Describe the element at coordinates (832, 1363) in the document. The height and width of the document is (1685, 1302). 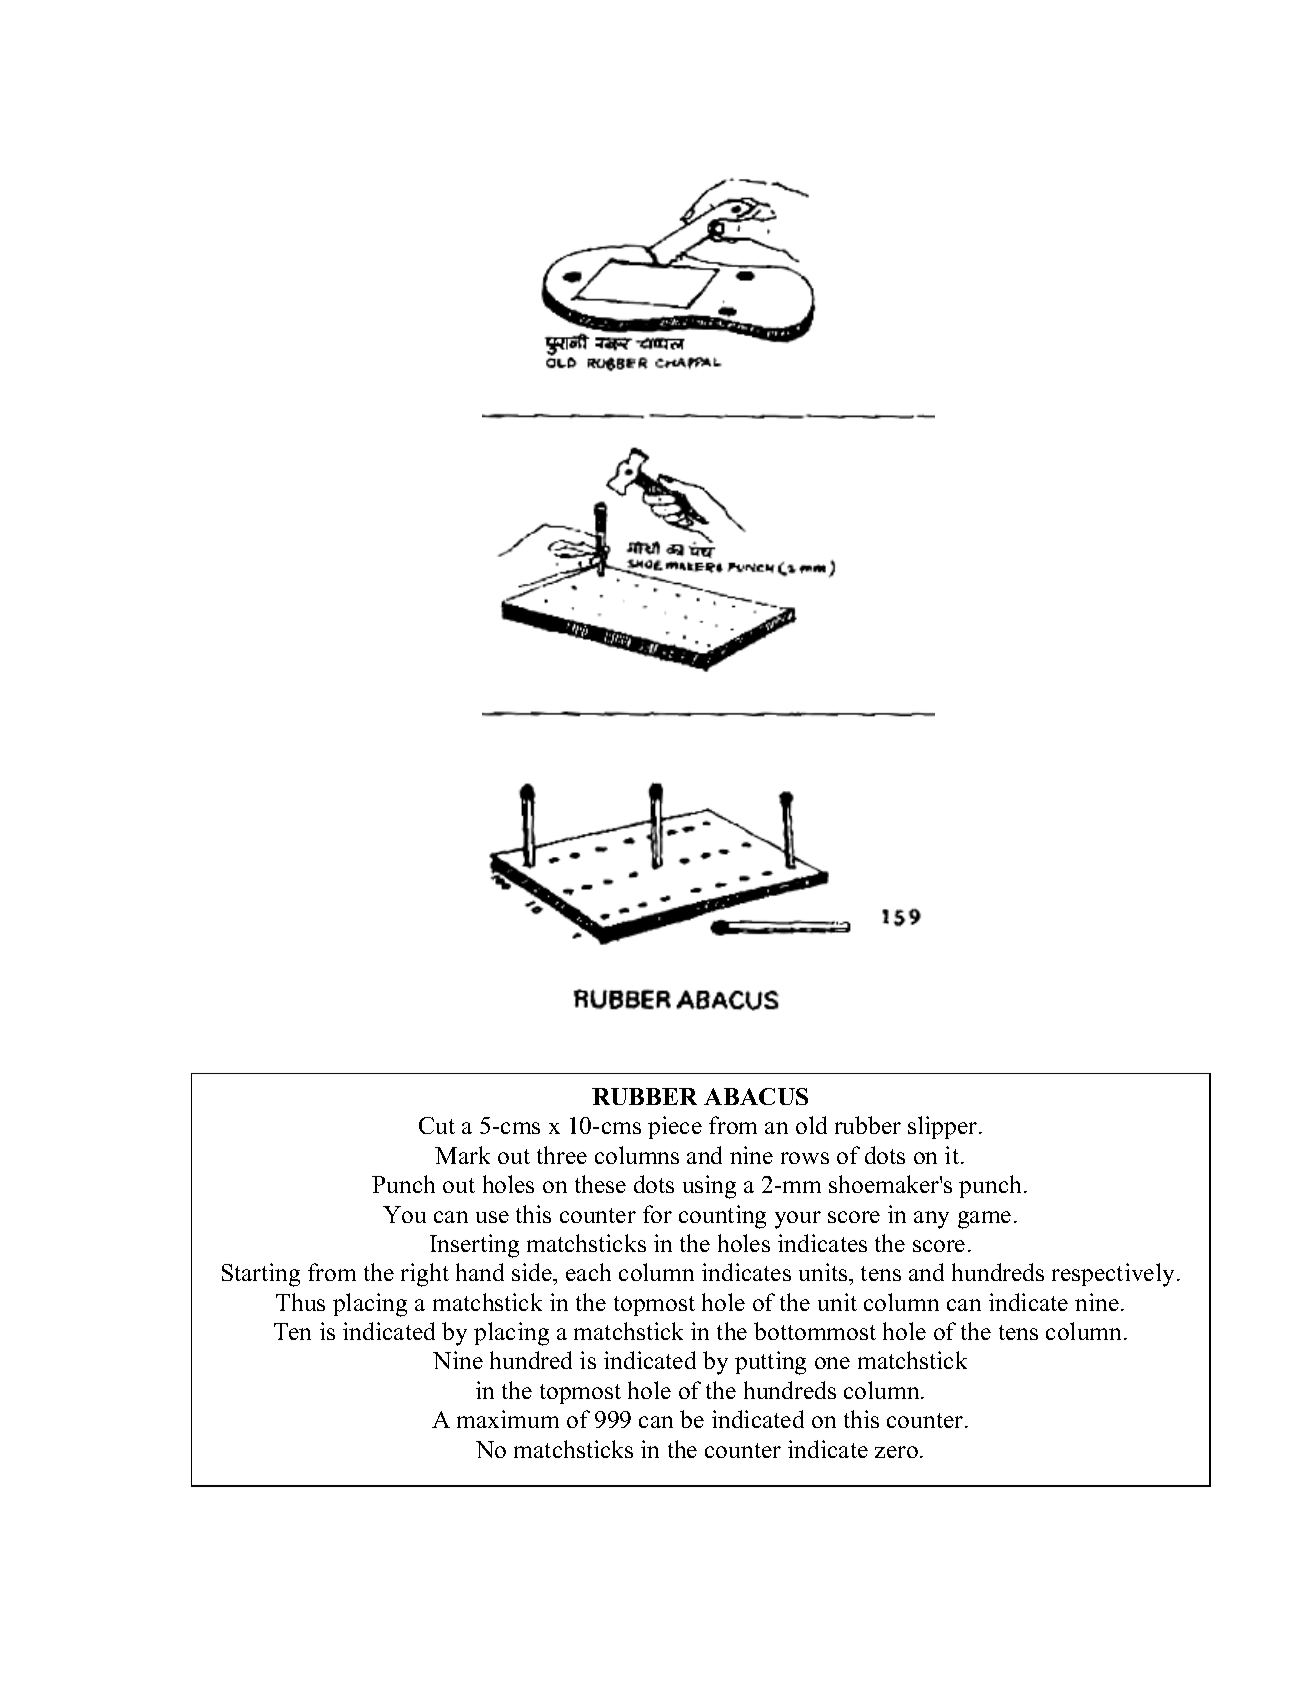
I see `one` at that location.
